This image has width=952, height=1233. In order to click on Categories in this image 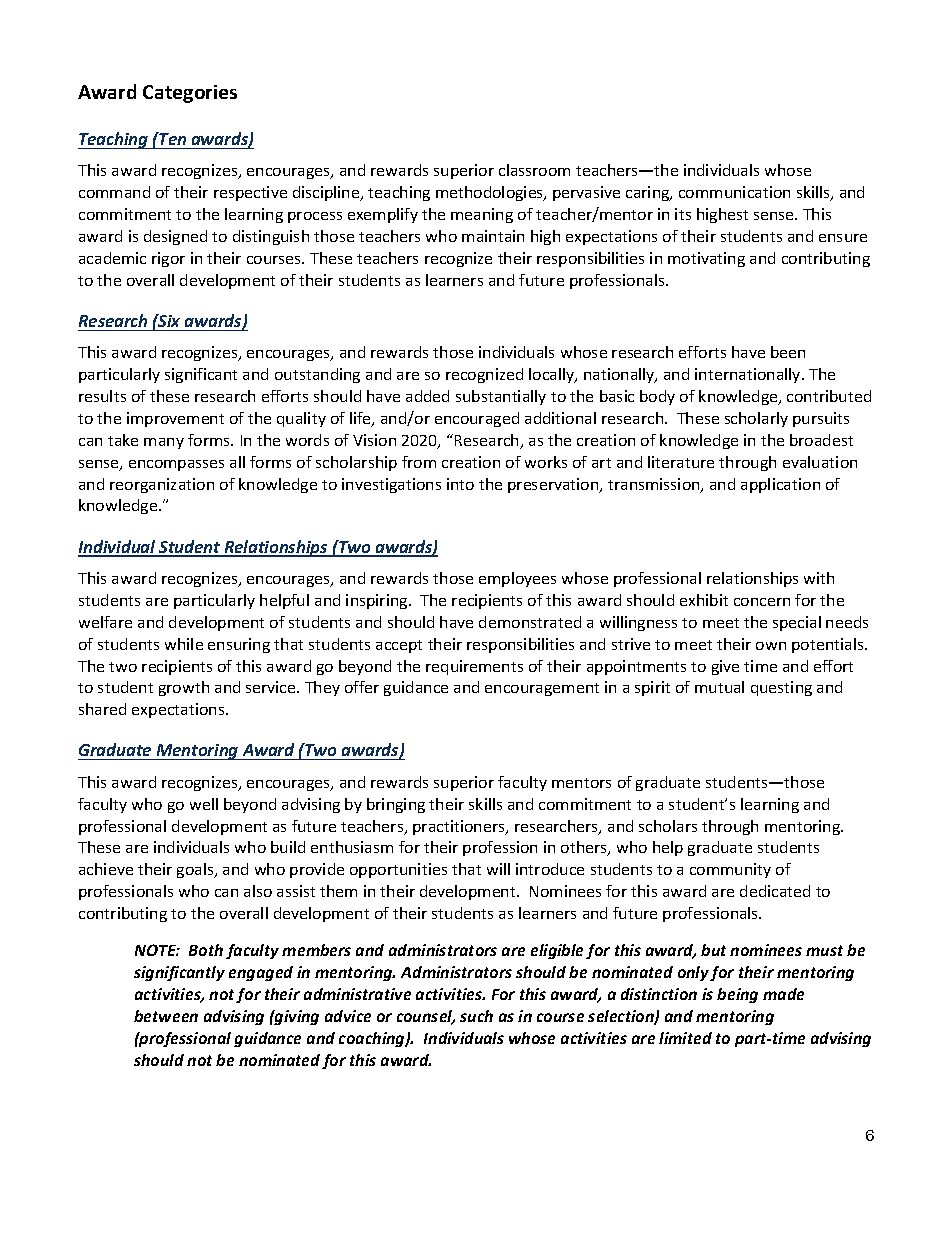, I will do `click(190, 94)`.
